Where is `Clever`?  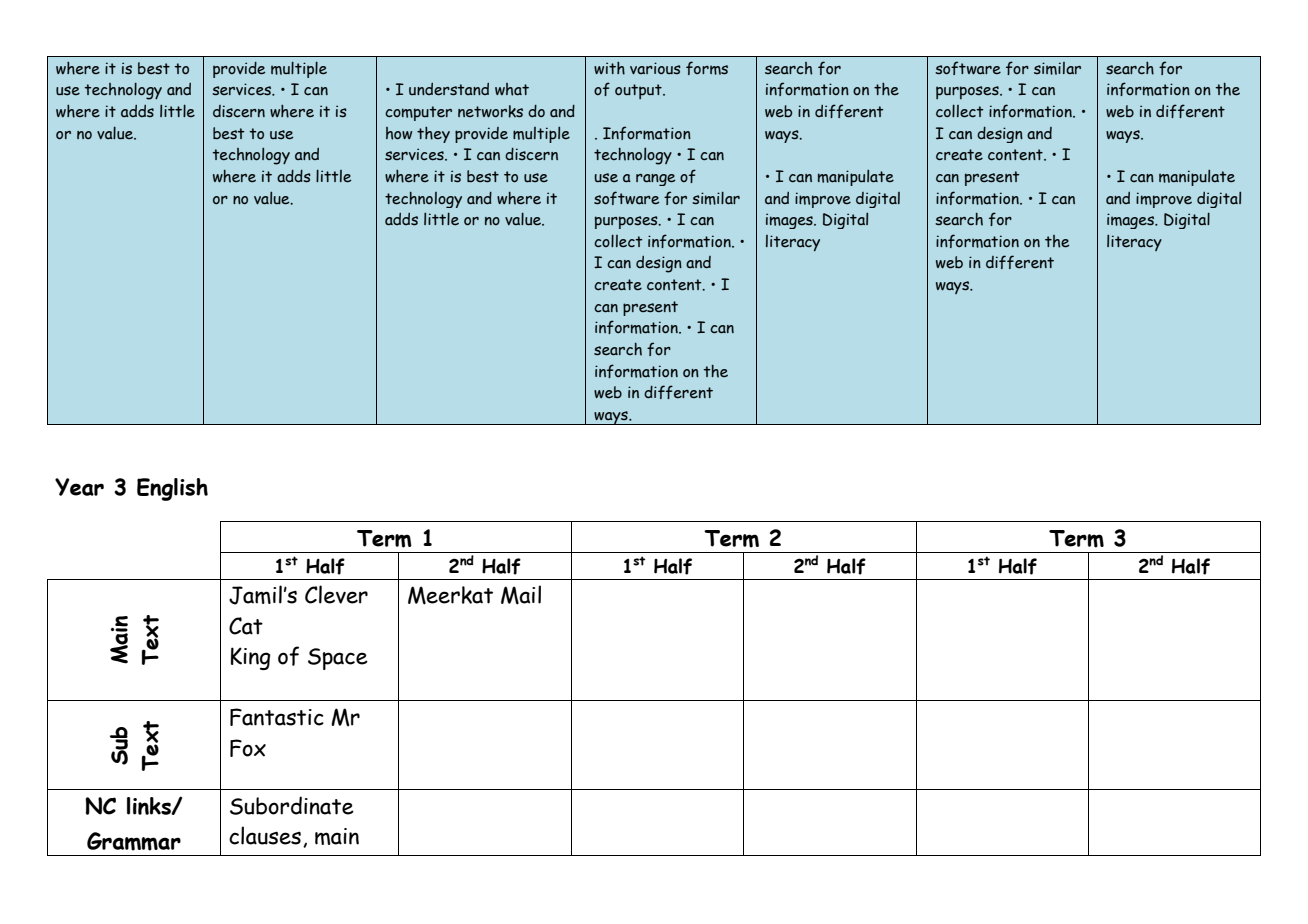 Clever is located at coordinates (336, 594).
